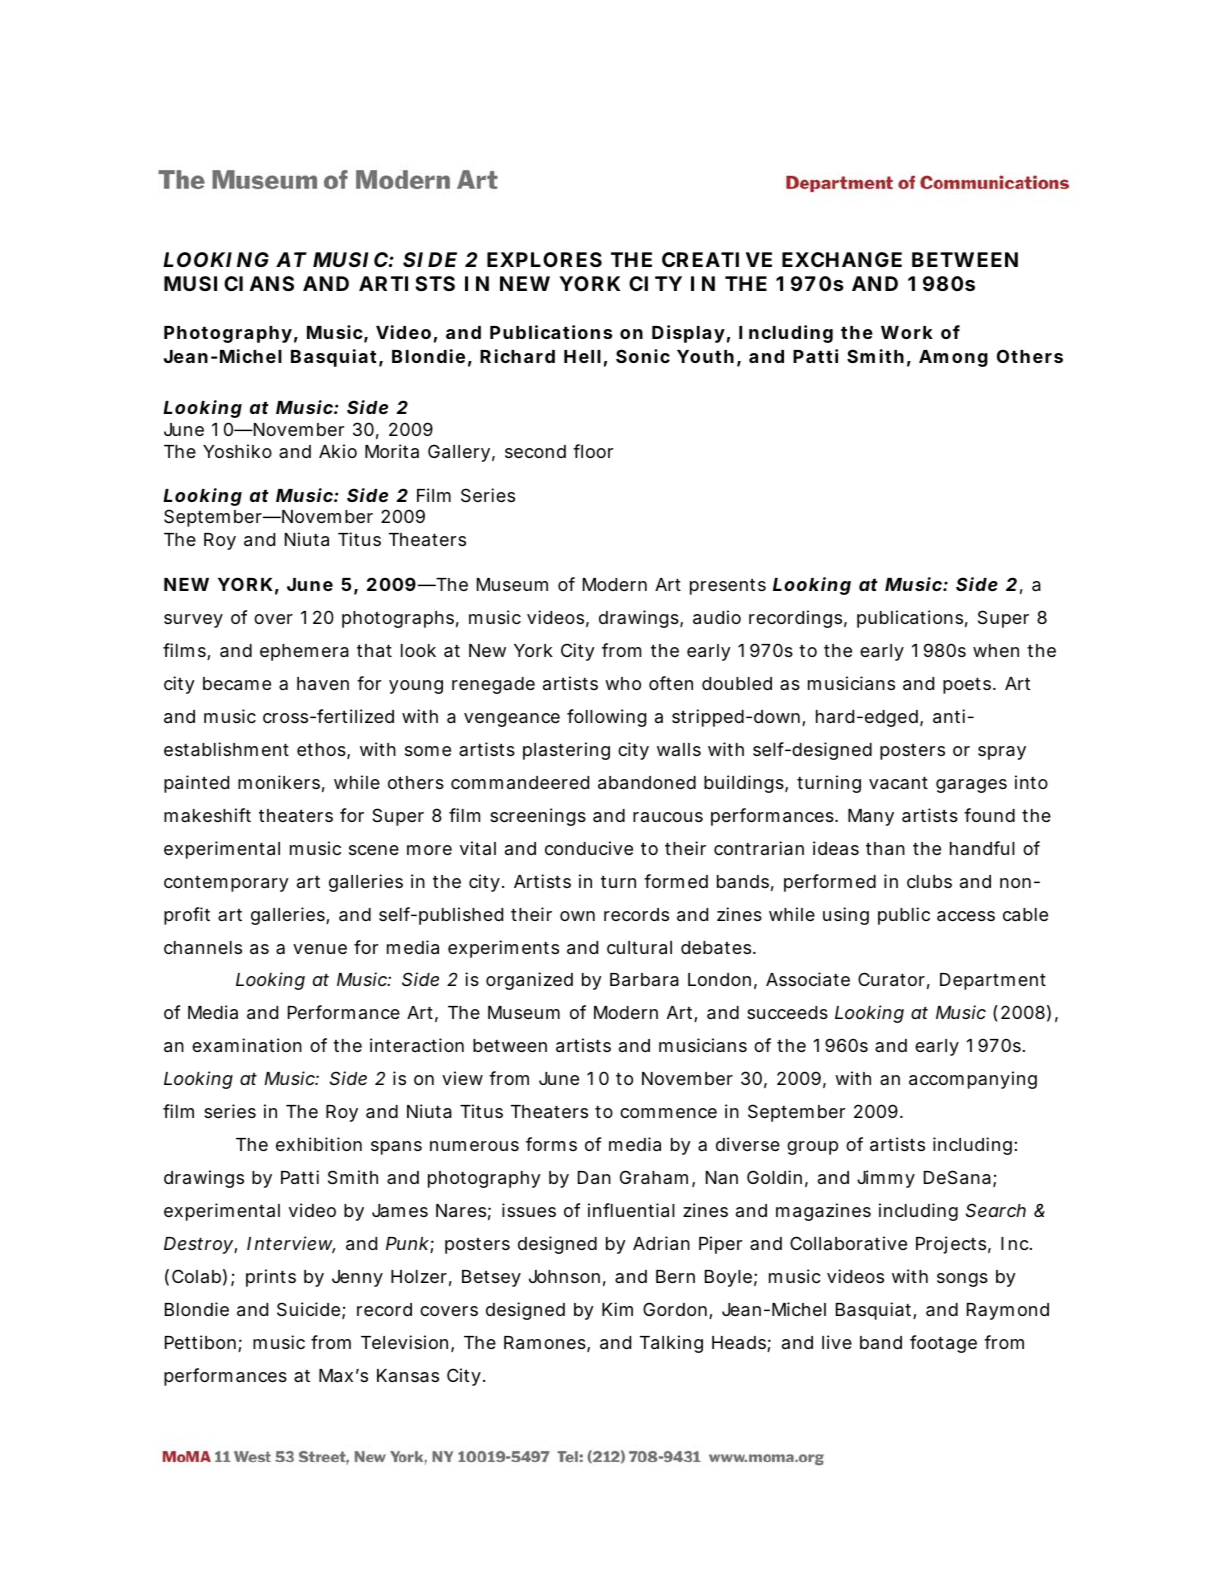 The width and height of the image is (1228, 1589). I want to click on Gallery, so click(459, 453).
